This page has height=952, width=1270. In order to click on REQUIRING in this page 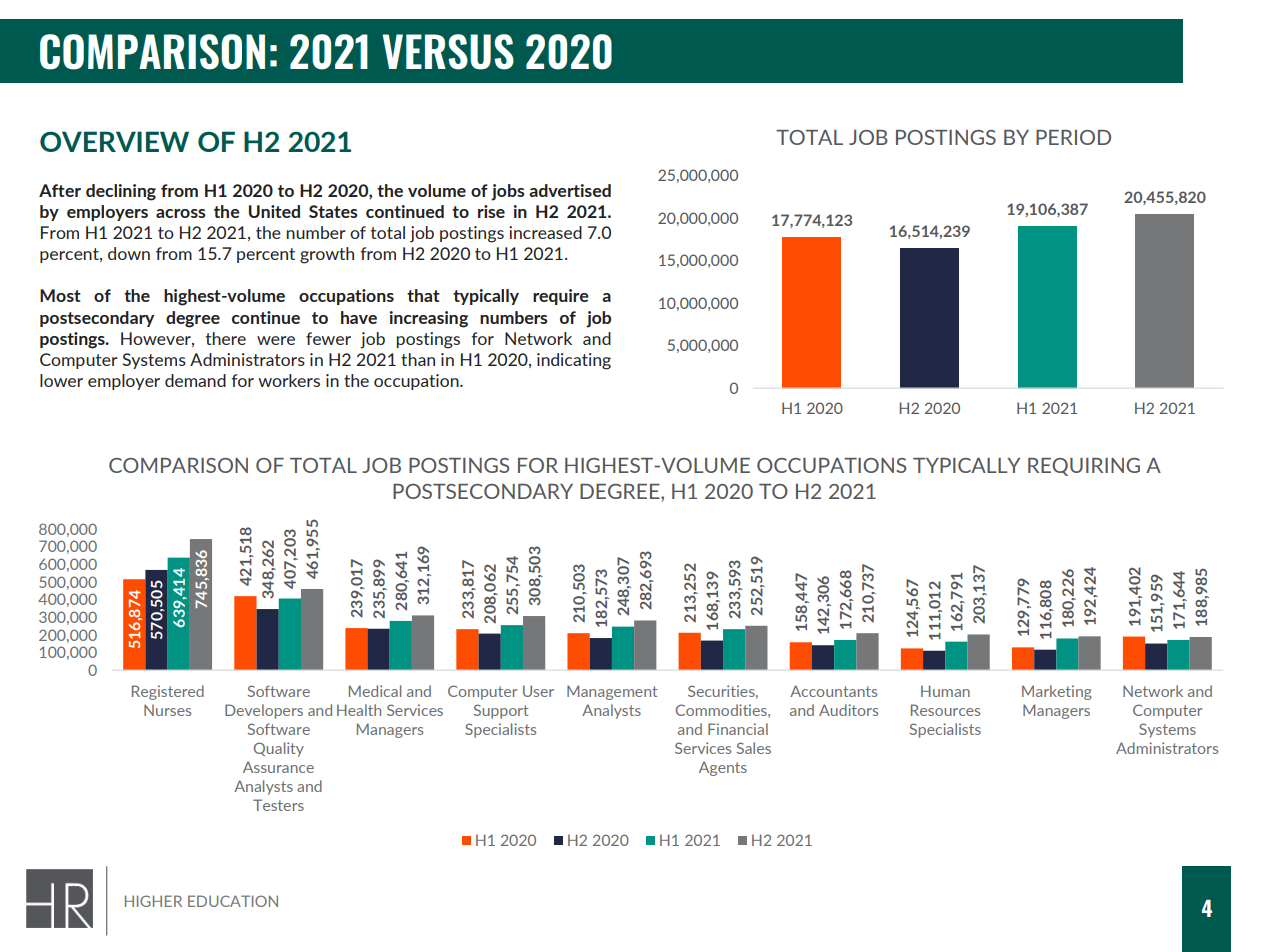, I will do `click(1084, 467)`.
